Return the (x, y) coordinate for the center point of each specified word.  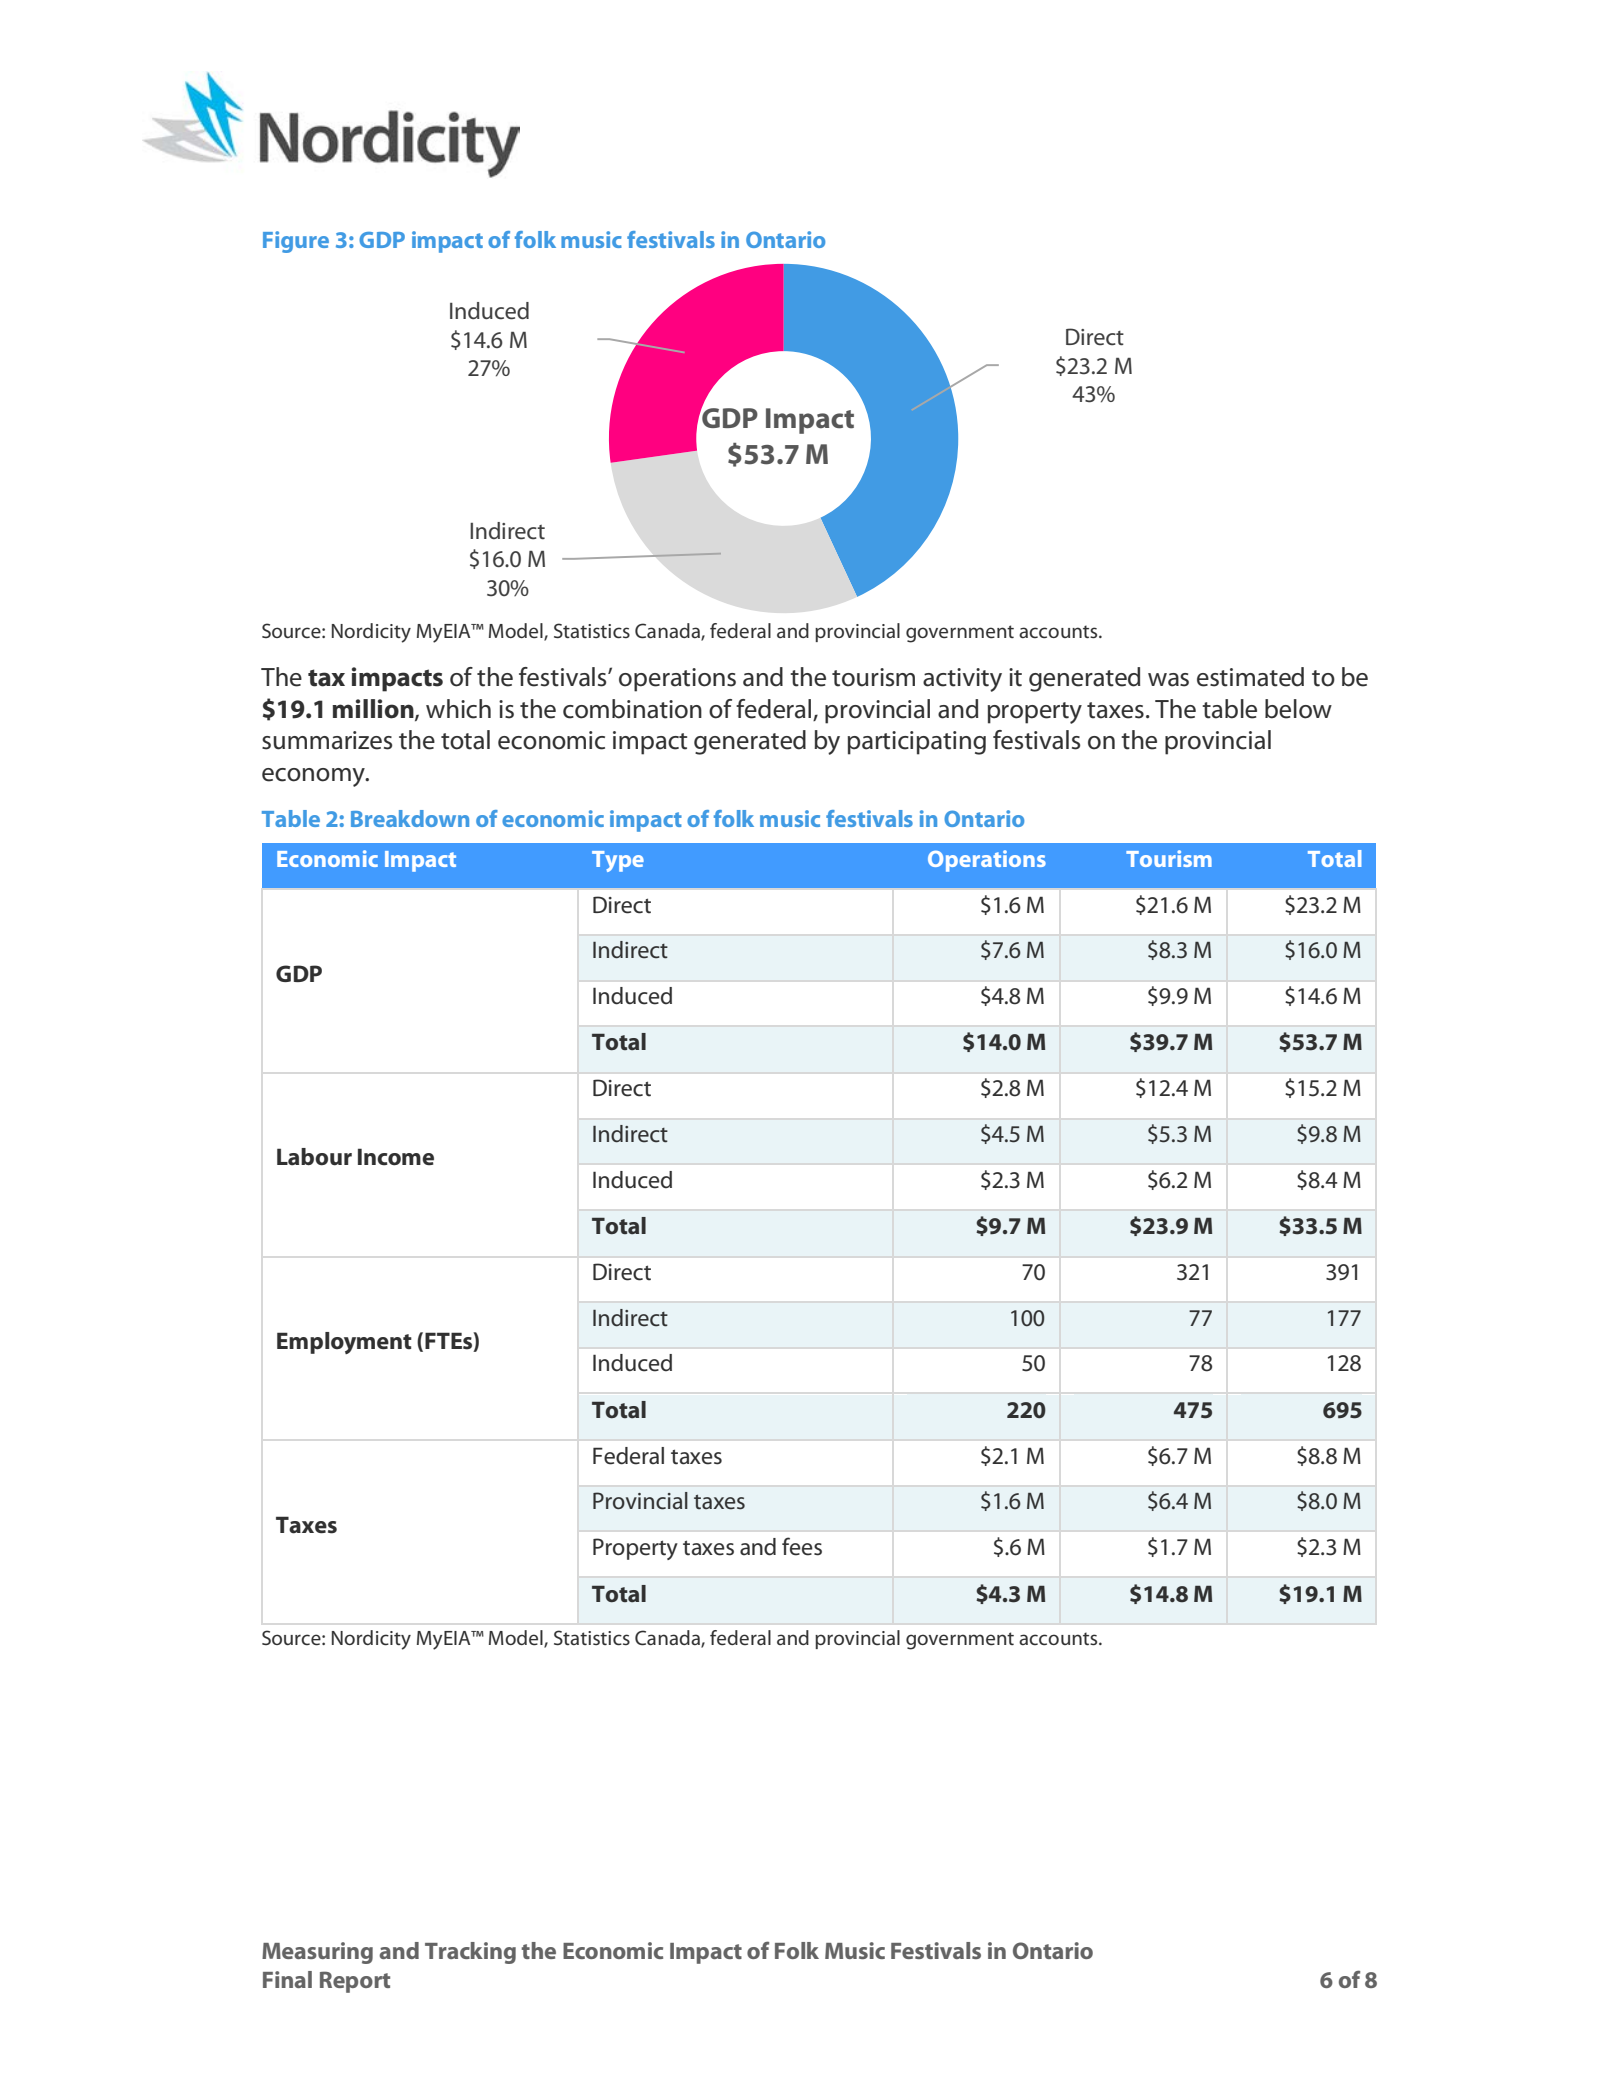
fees (802, 1546)
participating (917, 743)
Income (396, 1157)
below (1298, 709)
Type (618, 861)
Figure (296, 242)
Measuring (317, 1953)
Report (355, 1982)
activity (962, 680)
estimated (1250, 677)
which (458, 709)
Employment (344, 1343)
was (1168, 680)
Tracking (470, 1953)
